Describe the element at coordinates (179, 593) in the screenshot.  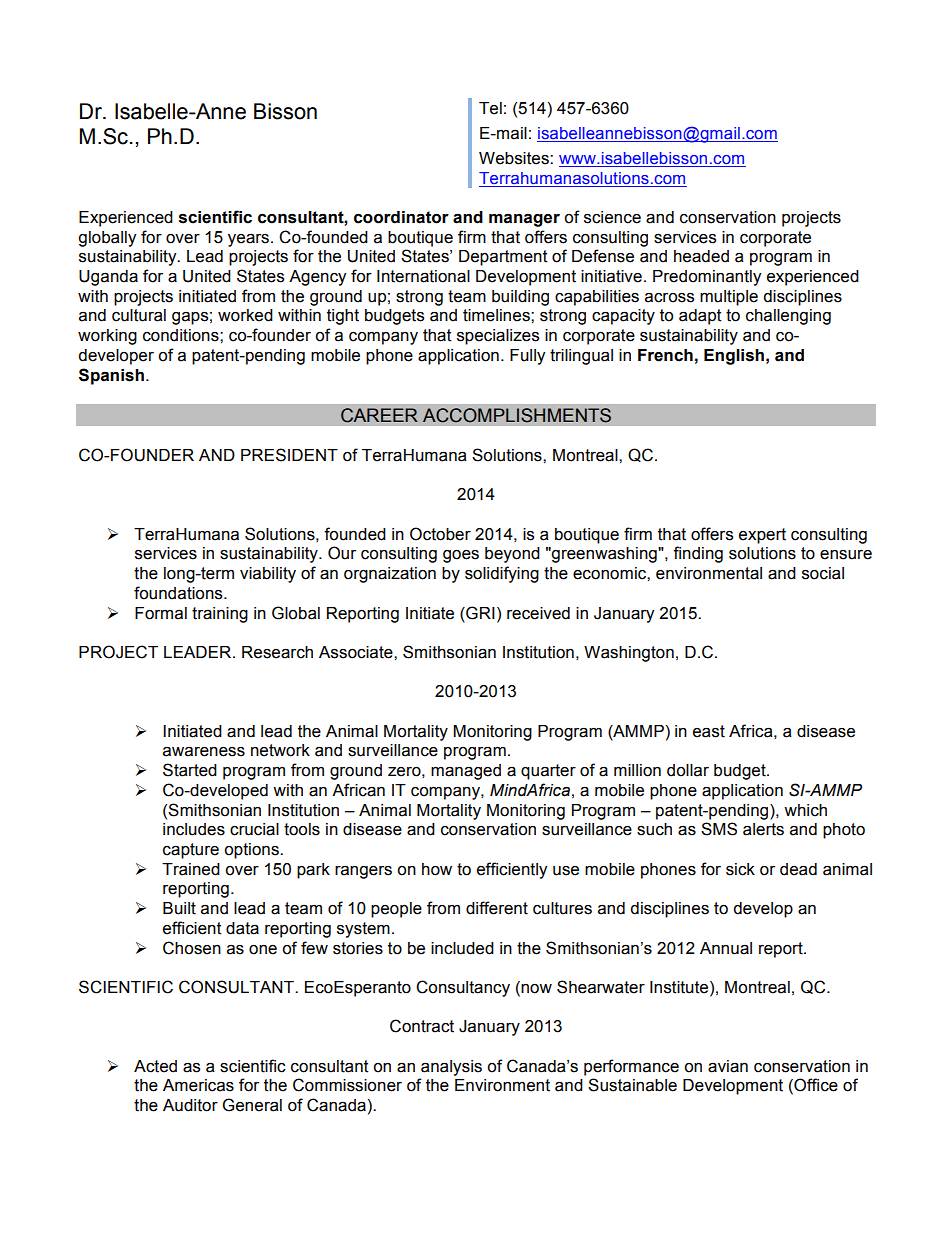
I see `foundations` at that location.
